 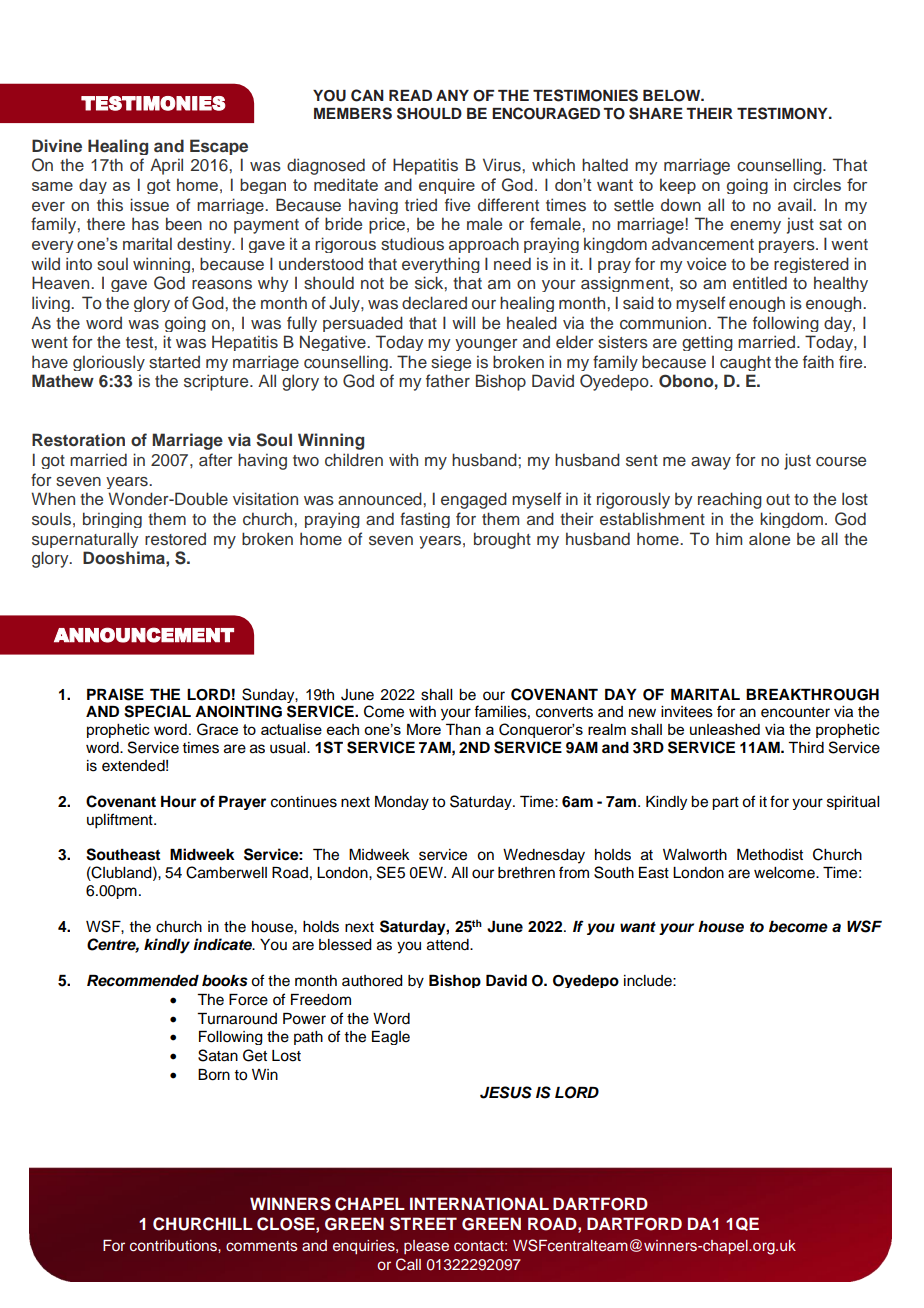 What do you see at coordinates (463, 729) in the document?
I see `Than` at bounding box center [463, 729].
